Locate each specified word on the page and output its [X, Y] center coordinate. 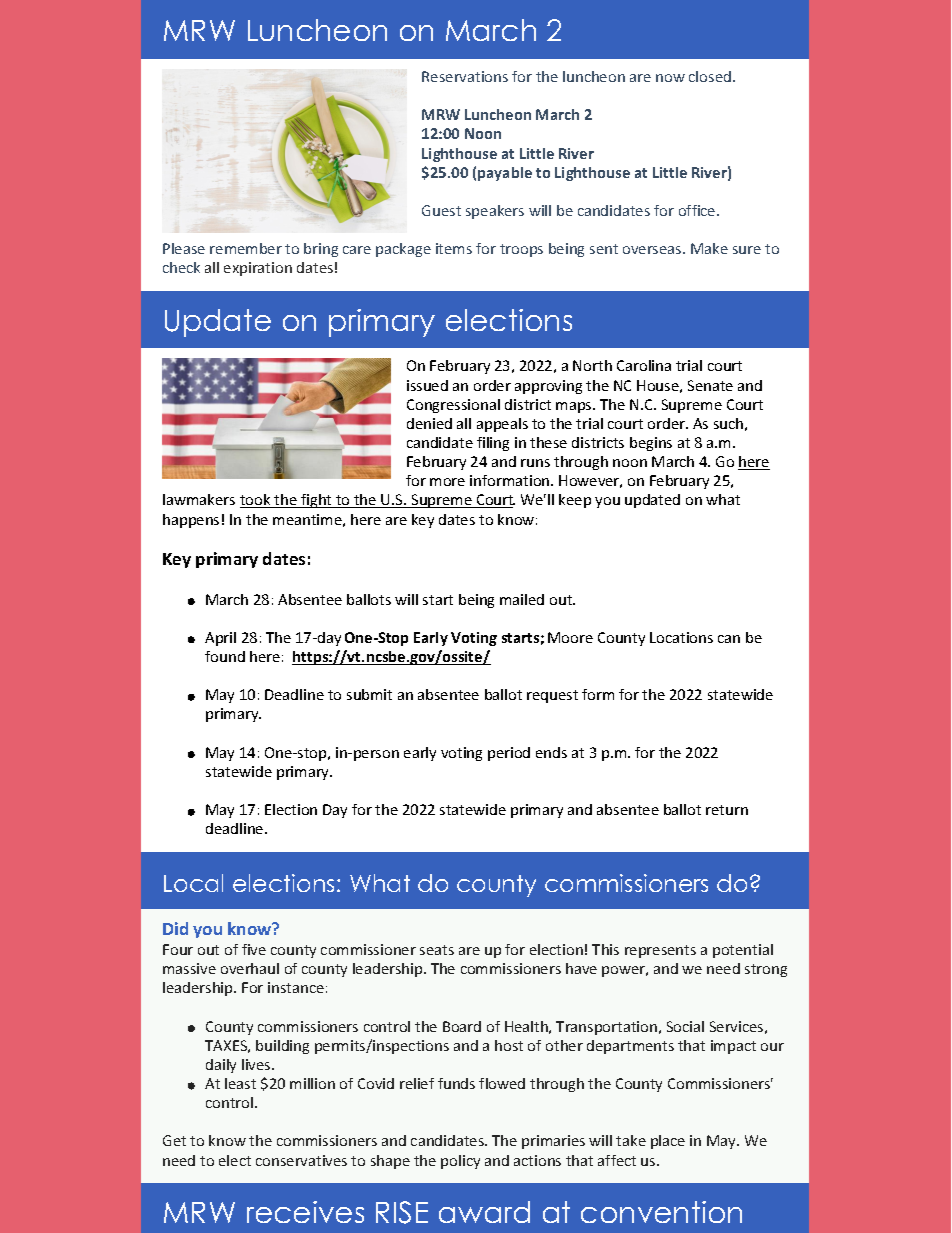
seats [437, 950]
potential [743, 951]
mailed [522, 599]
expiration [258, 269]
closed [710, 76]
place [668, 1142]
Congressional [453, 406]
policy [460, 1162]
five [254, 949]
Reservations [465, 76]
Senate [710, 385]
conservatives [301, 1160]
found [225, 656]
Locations [681, 637]
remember [246, 248]
